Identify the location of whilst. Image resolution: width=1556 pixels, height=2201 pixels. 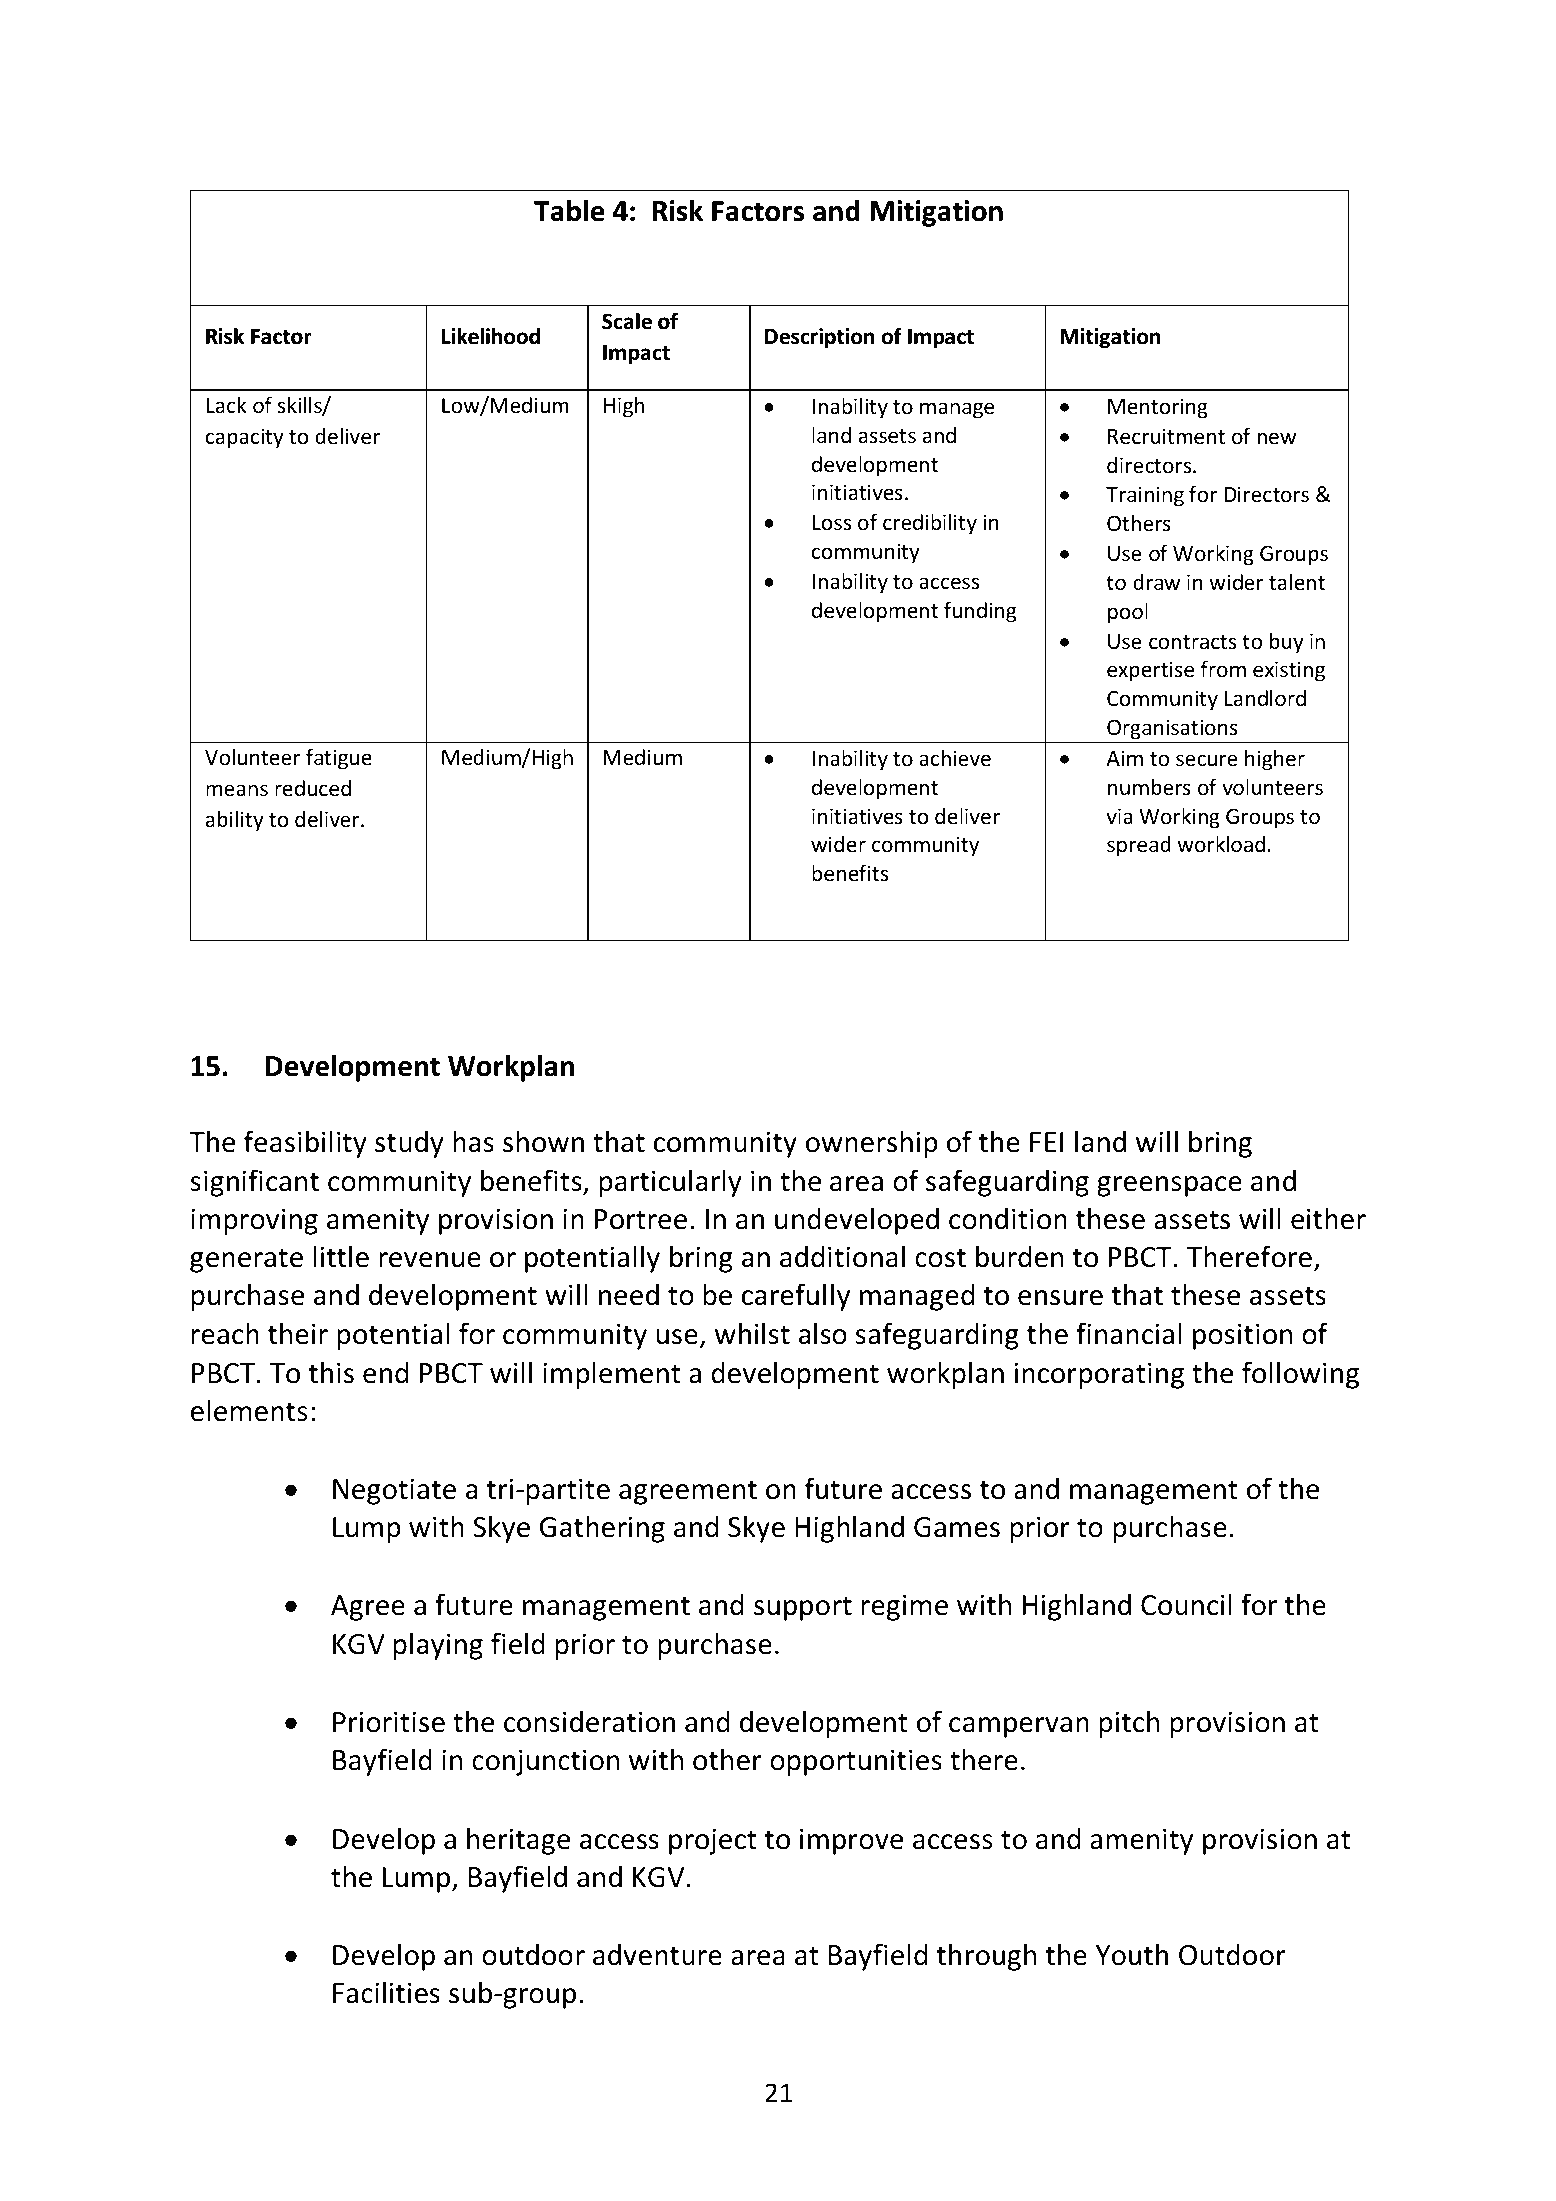
(752, 1333).
